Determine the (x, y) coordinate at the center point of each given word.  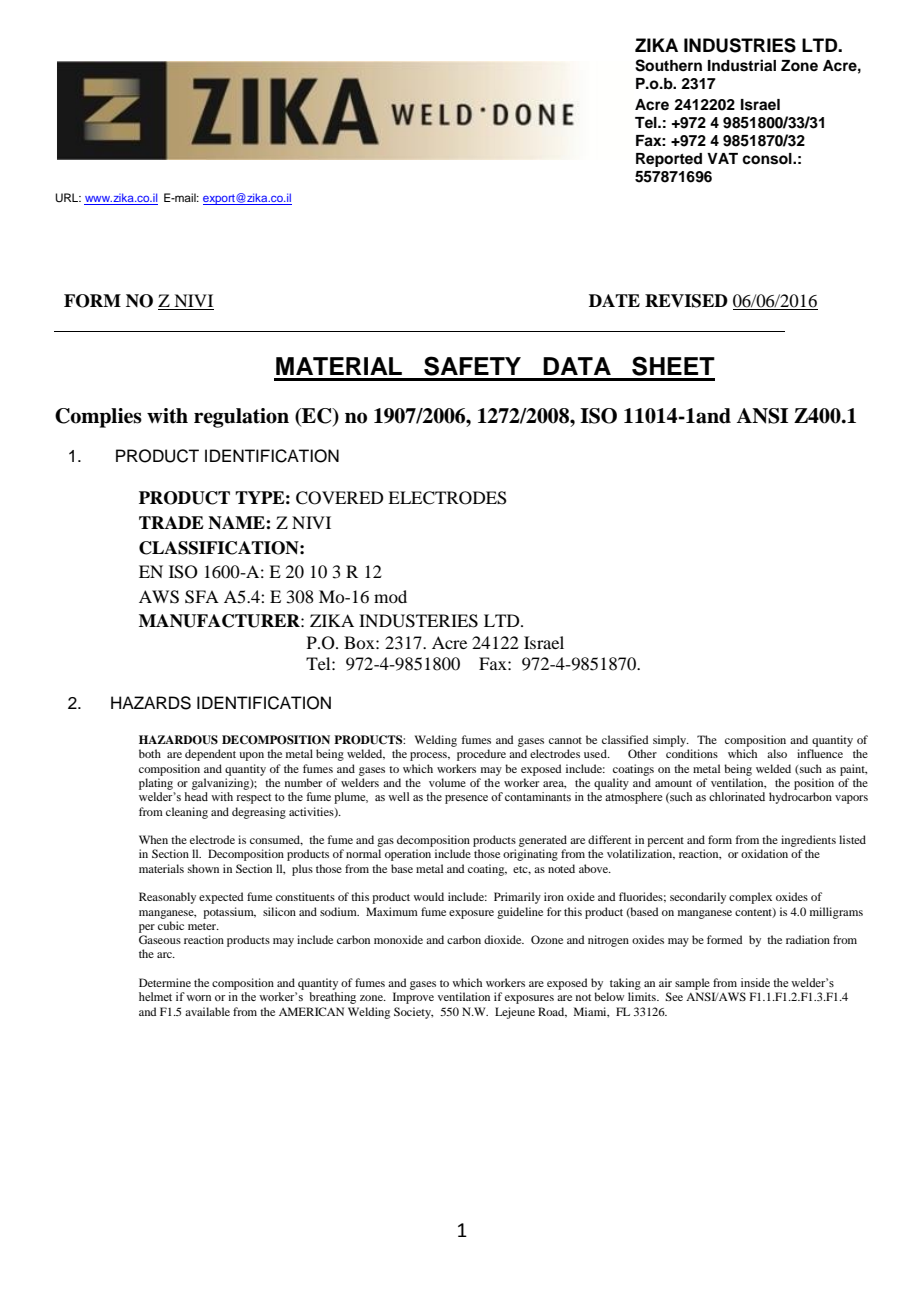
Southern (668, 65)
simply (671, 741)
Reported (669, 160)
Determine (165, 982)
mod (390, 596)
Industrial (742, 65)
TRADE (171, 522)
